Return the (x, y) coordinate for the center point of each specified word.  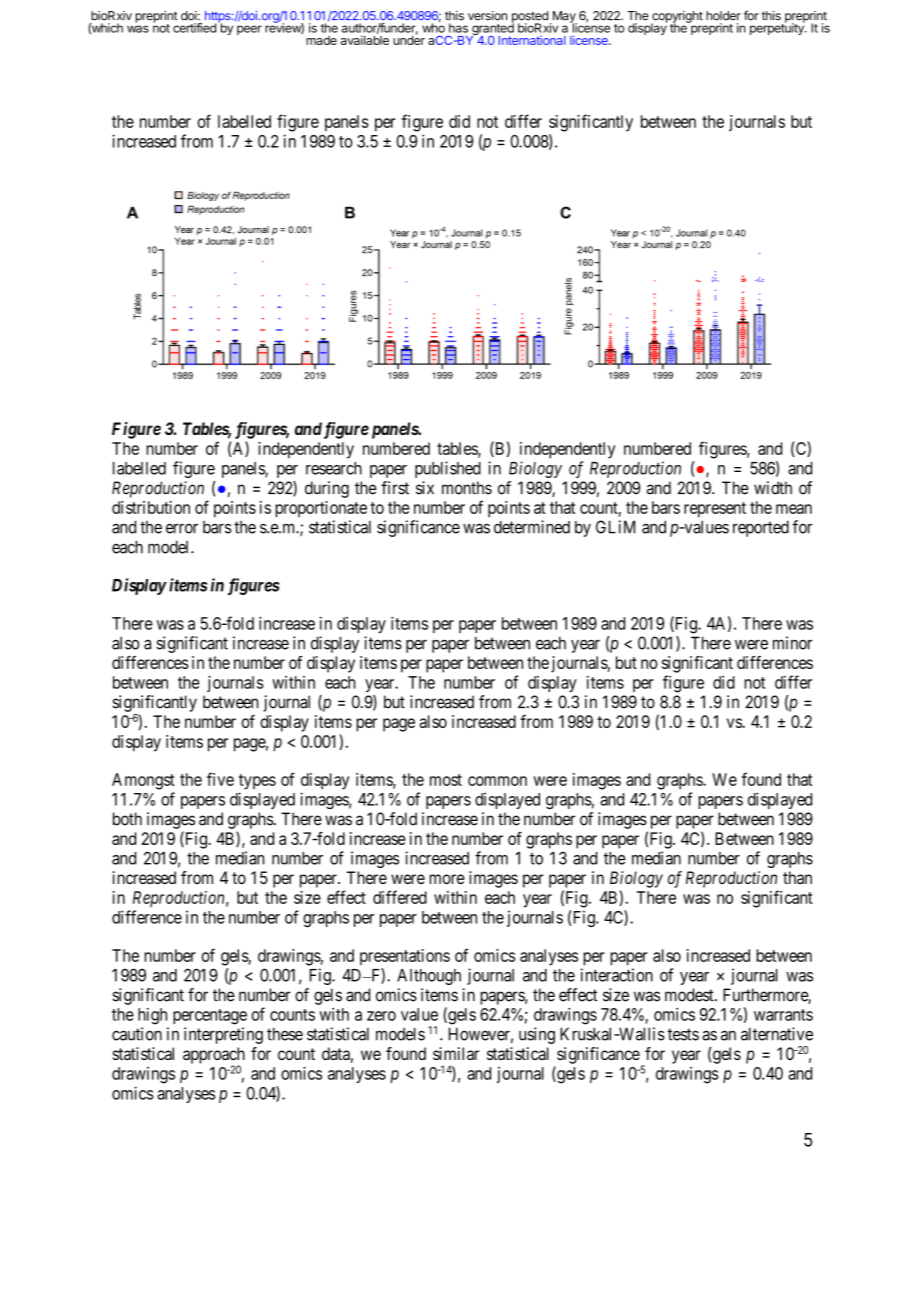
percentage (210, 1017)
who (433, 27)
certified (194, 28)
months (467, 488)
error (182, 528)
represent (715, 510)
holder (723, 16)
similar (456, 1053)
